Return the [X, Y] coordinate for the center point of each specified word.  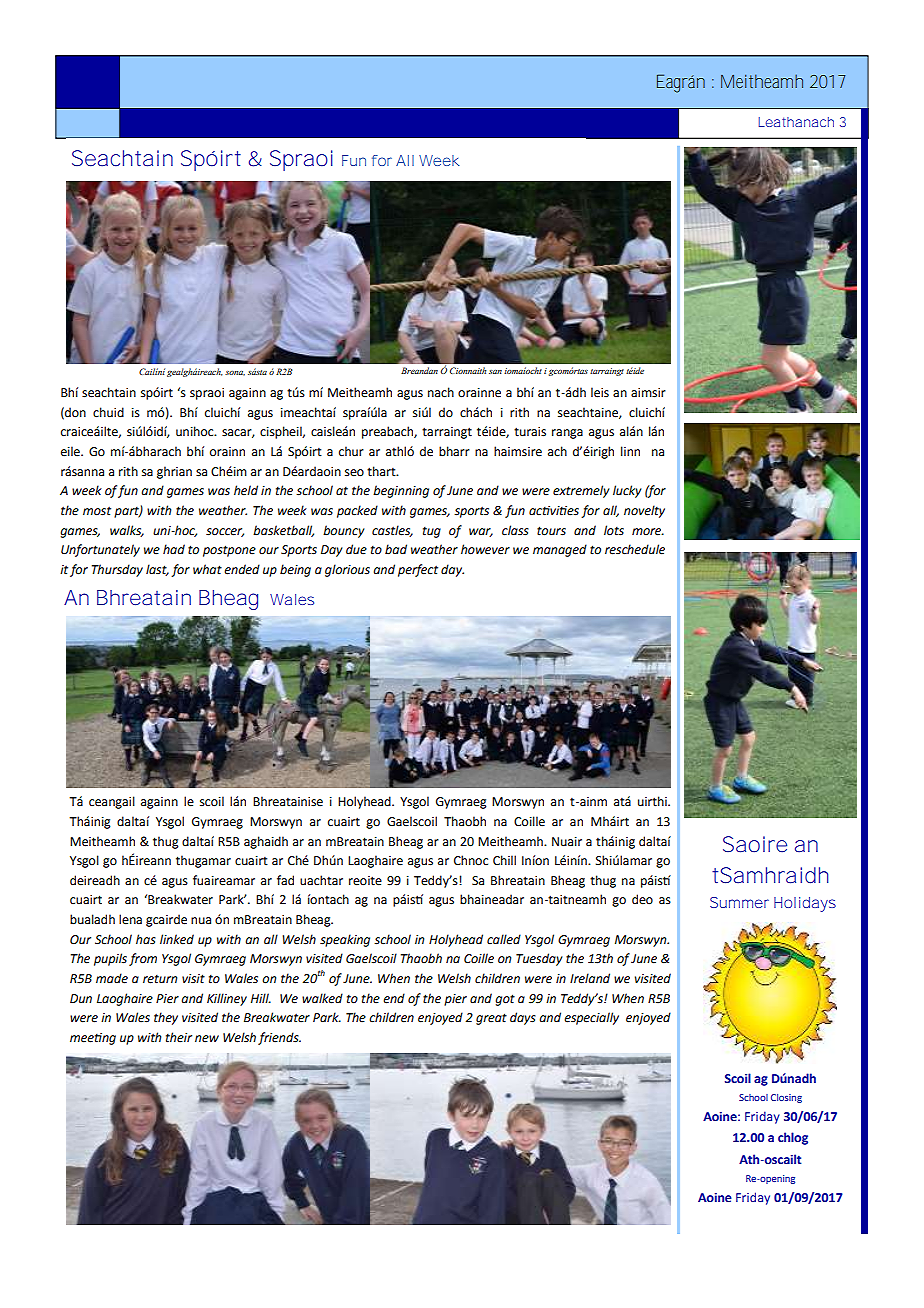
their [179, 1037]
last [157, 570]
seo [354, 473]
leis [600, 392]
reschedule [635, 549]
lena [130, 919]
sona [235, 373]
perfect [418, 570]
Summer [739, 902]
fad [285, 880]
